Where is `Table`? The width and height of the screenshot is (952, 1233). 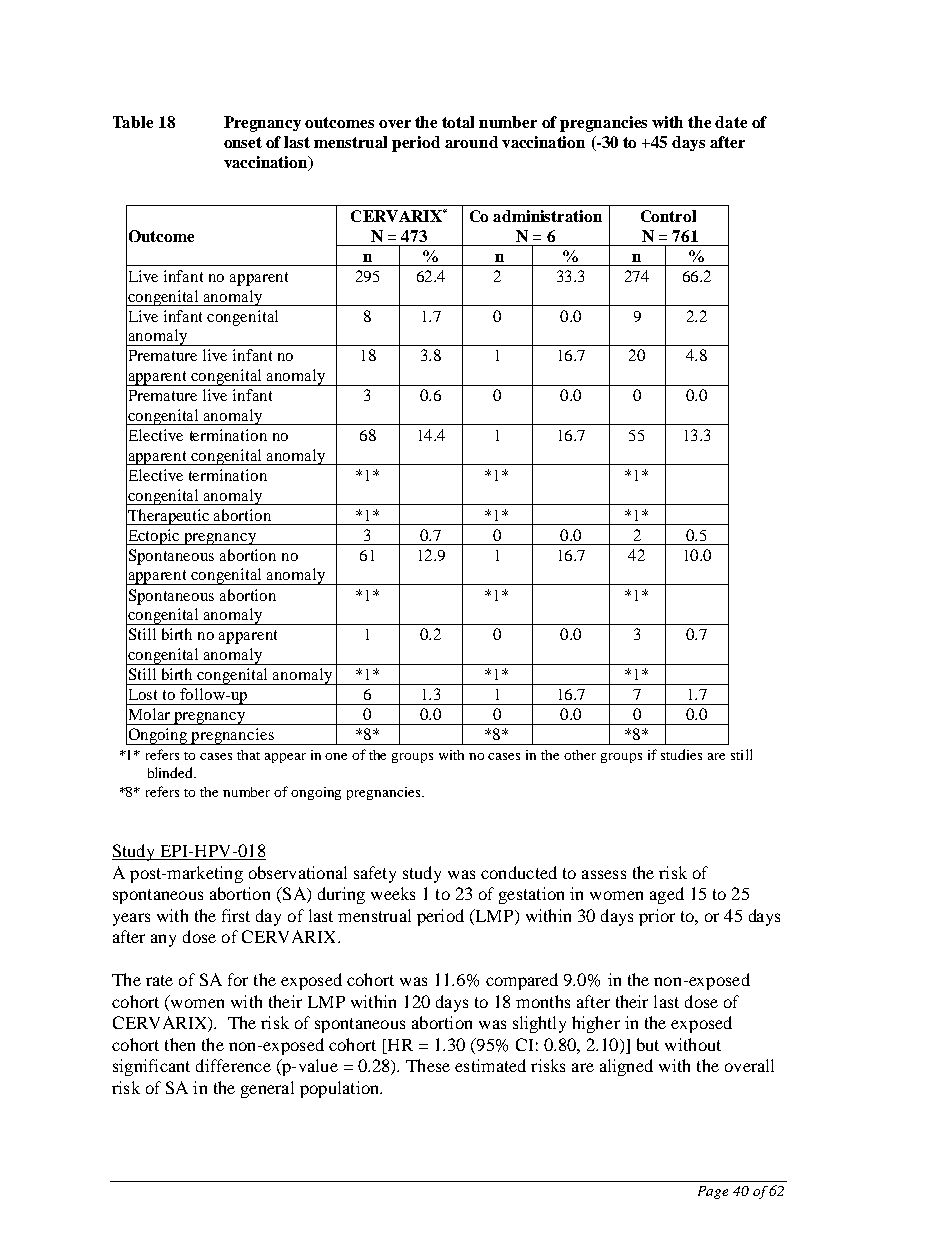
Table is located at coordinates (133, 122).
